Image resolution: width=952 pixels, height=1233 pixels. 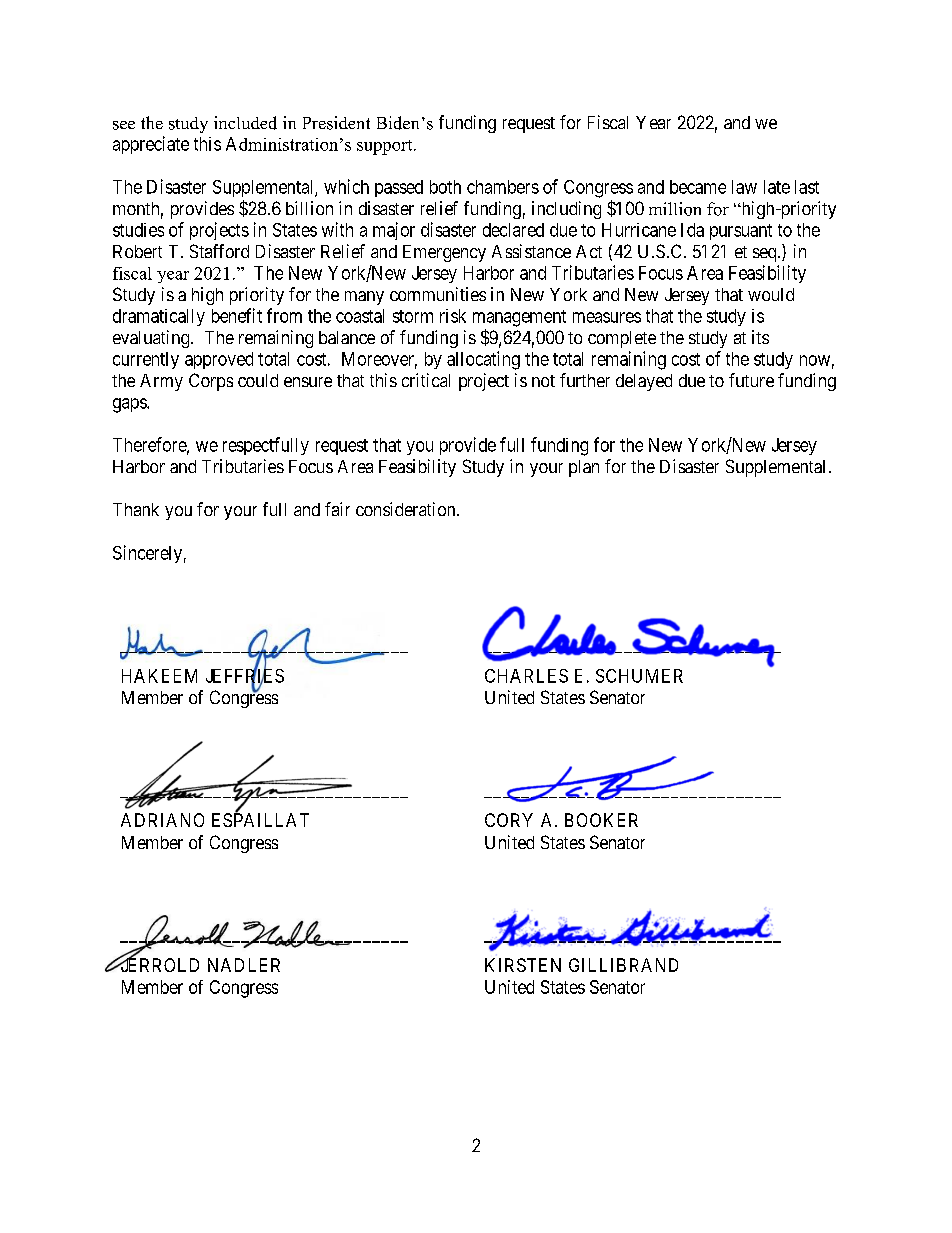 What do you see at coordinates (136, 509) in the image?
I see `Thank` at bounding box center [136, 509].
